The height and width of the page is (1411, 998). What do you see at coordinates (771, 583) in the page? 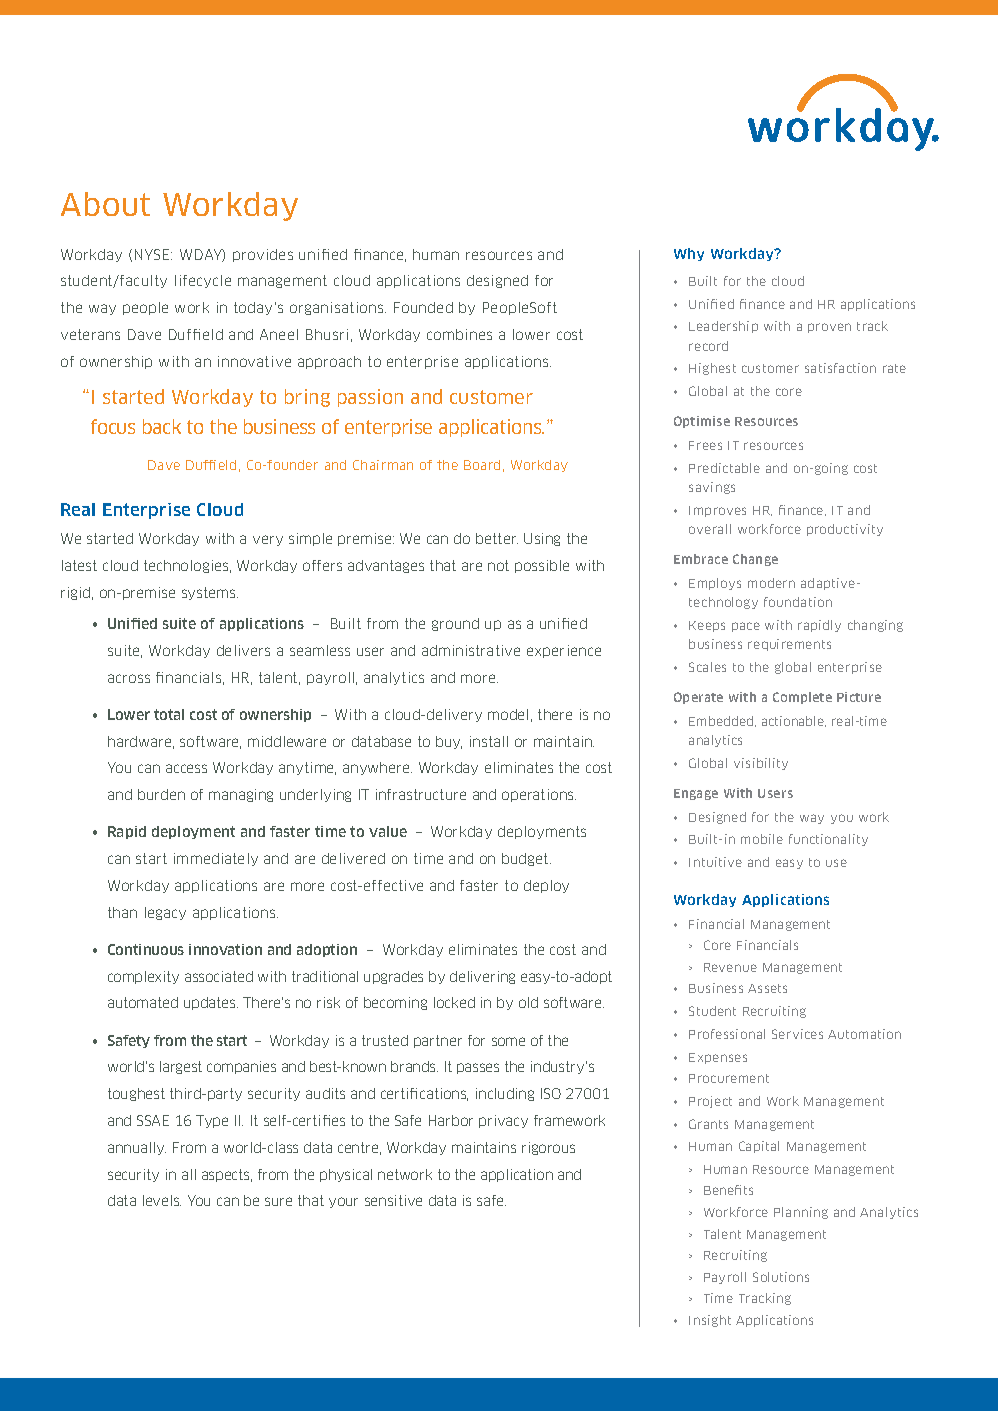
I see `modern` at bounding box center [771, 583].
